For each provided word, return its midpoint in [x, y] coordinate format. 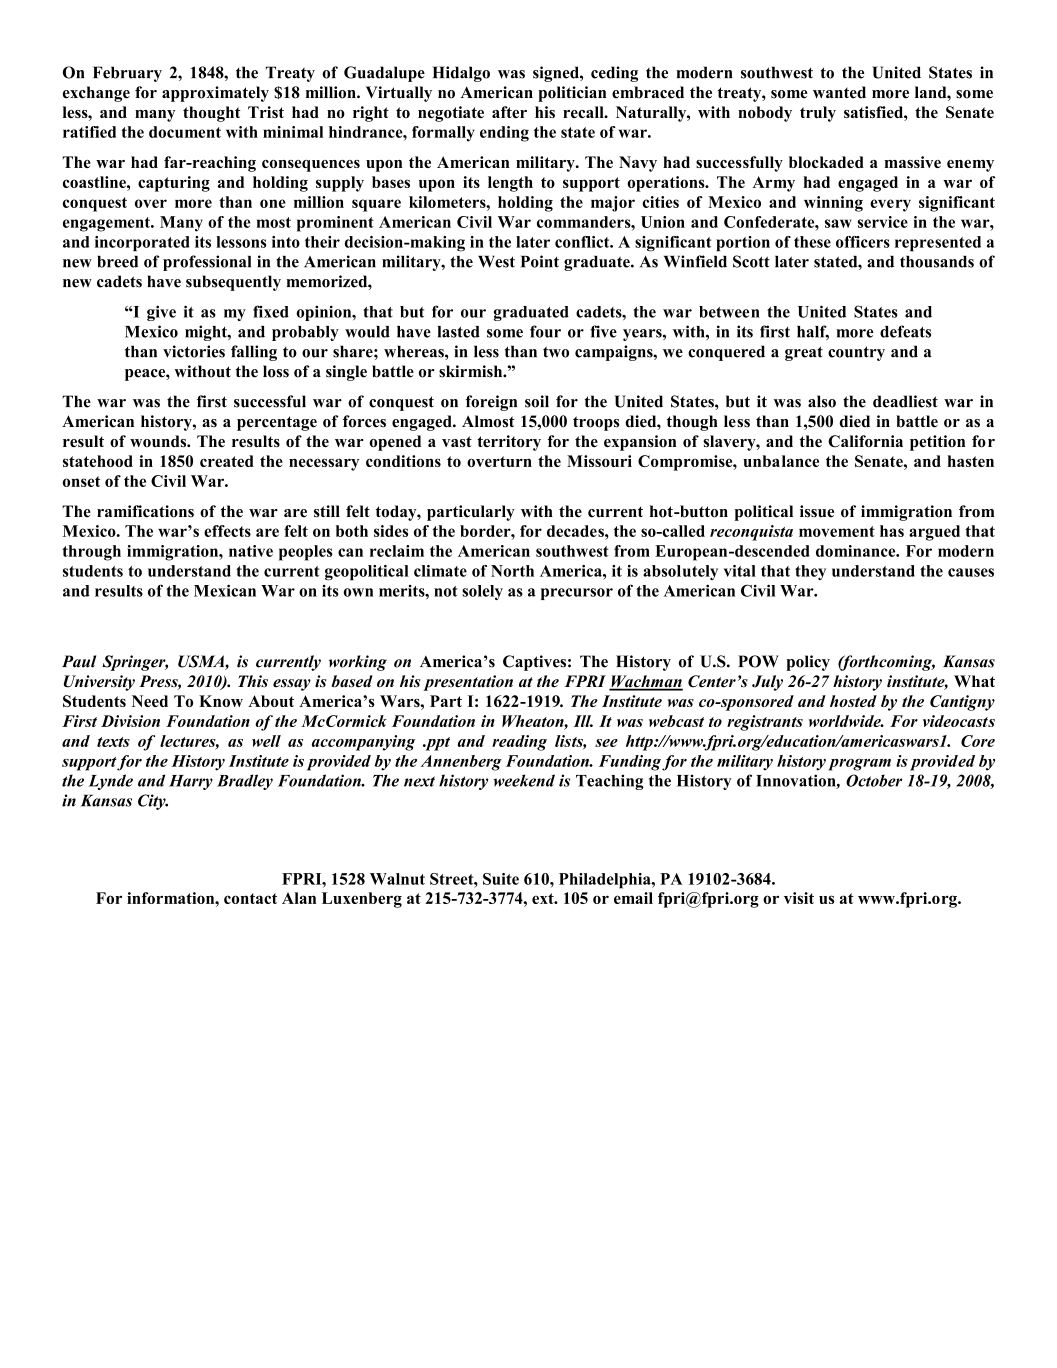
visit [799, 898]
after [509, 112]
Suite [501, 879]
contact [250, 898]
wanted [839, 92]
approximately [215, 94]
